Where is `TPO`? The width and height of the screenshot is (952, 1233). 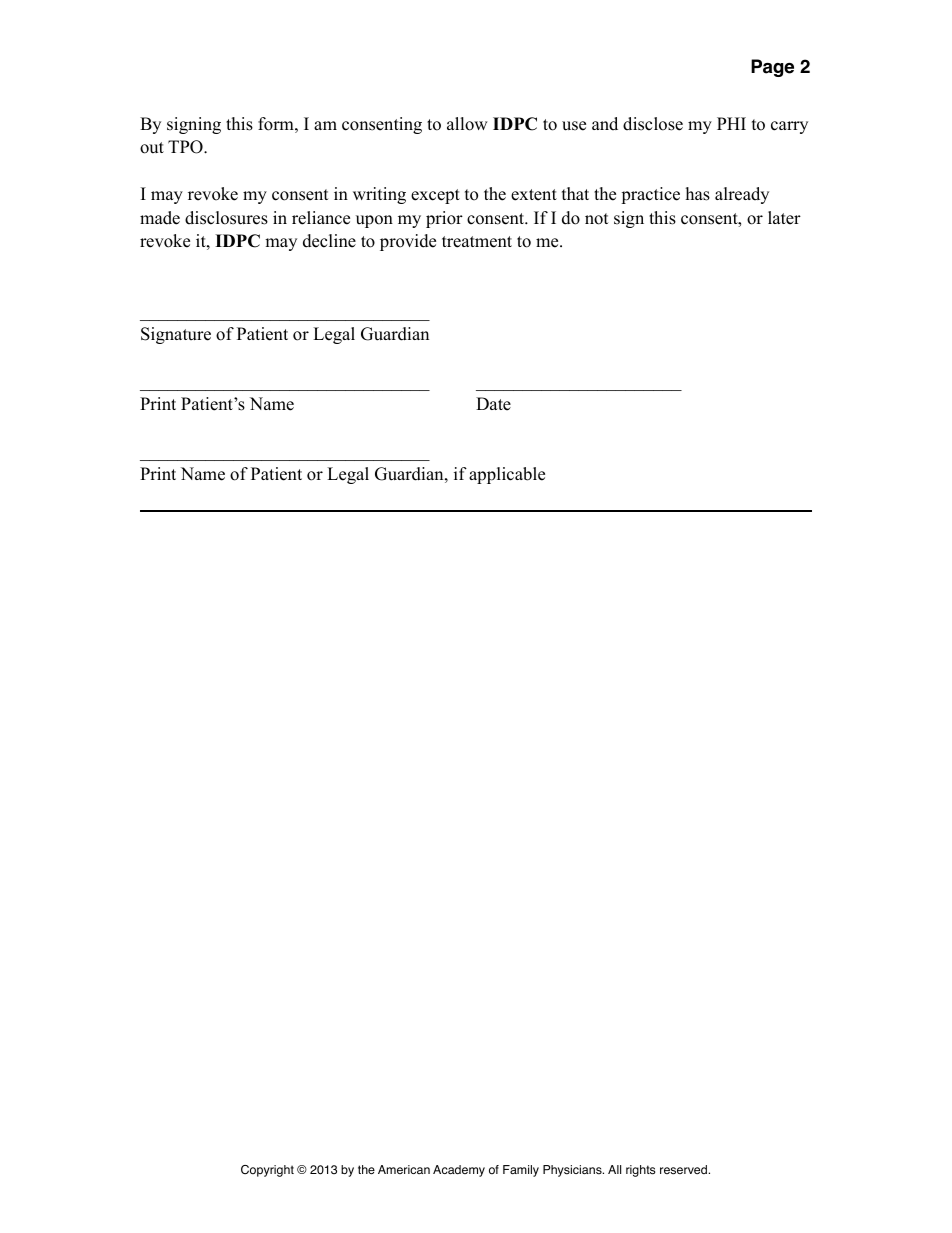
TPO is located at coordinates (186, 147).
